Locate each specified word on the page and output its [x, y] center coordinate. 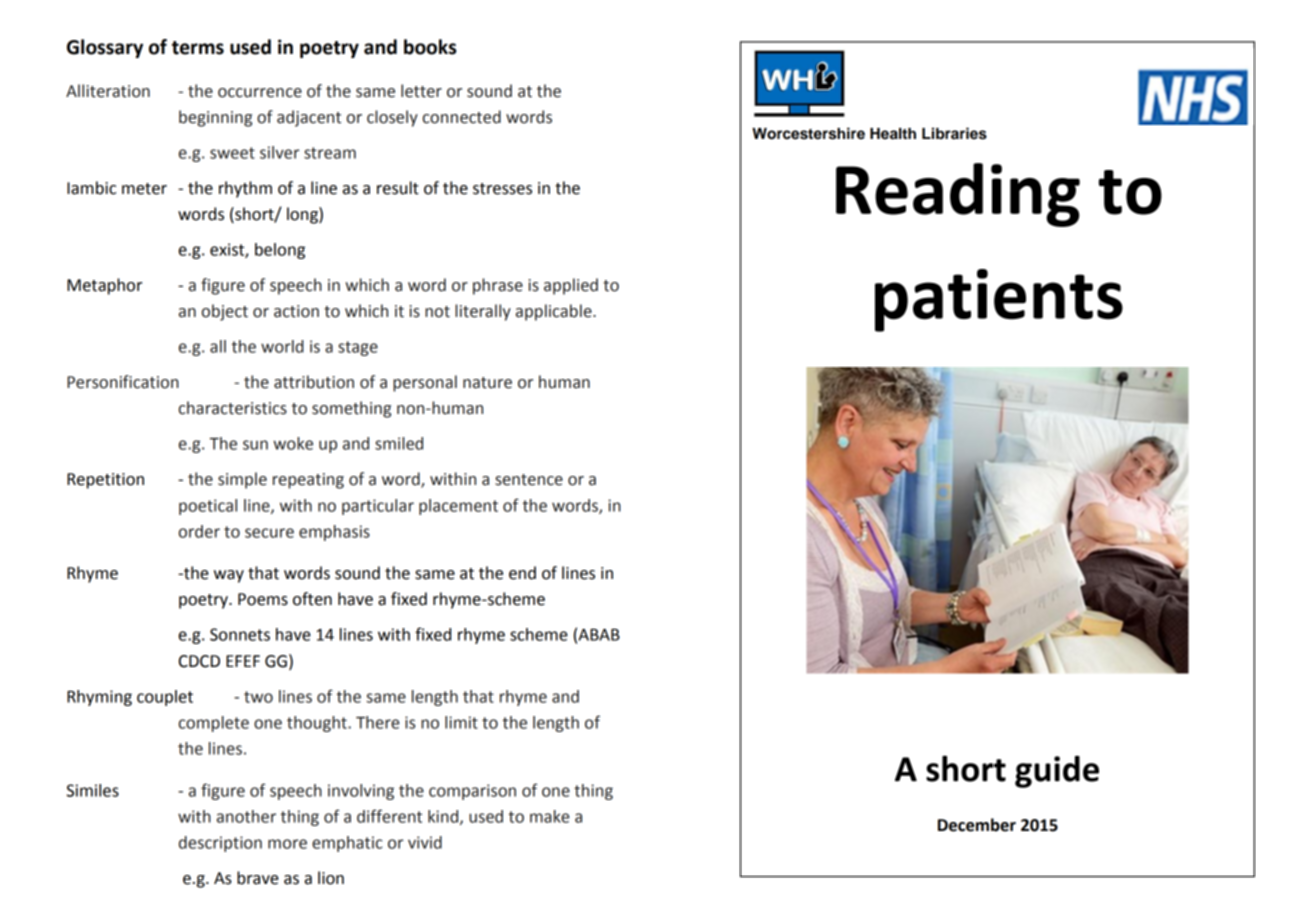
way [229, 576]
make [550, 816]
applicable [555, 312]
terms [198, 48]
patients [999, 300]
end [522, 573]
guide [1057, 772]
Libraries [954, 133]
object [225, 312]
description [220, 844]
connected [462, 117]
